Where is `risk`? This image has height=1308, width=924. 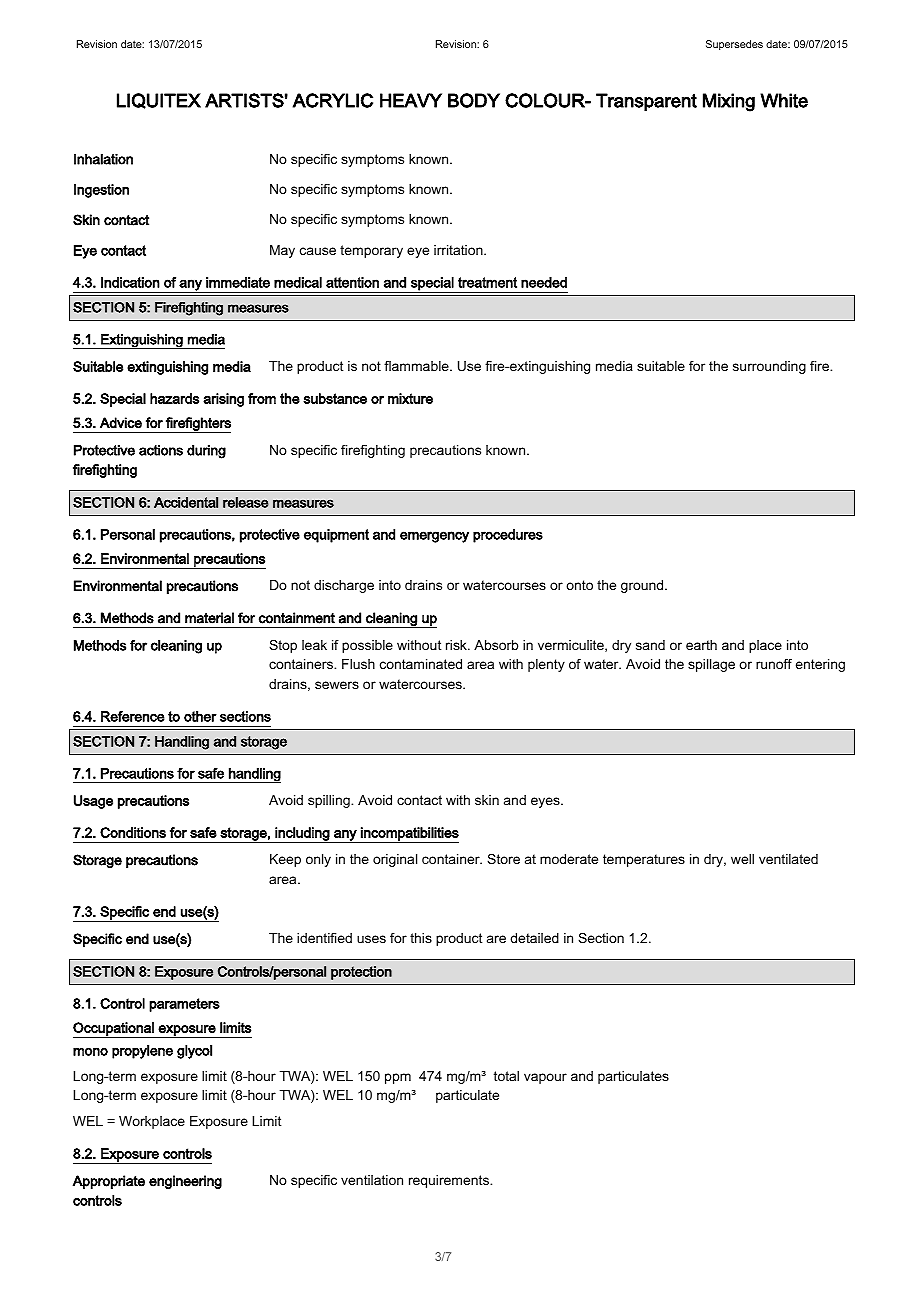
risk is located at coordinates (457, 645).
